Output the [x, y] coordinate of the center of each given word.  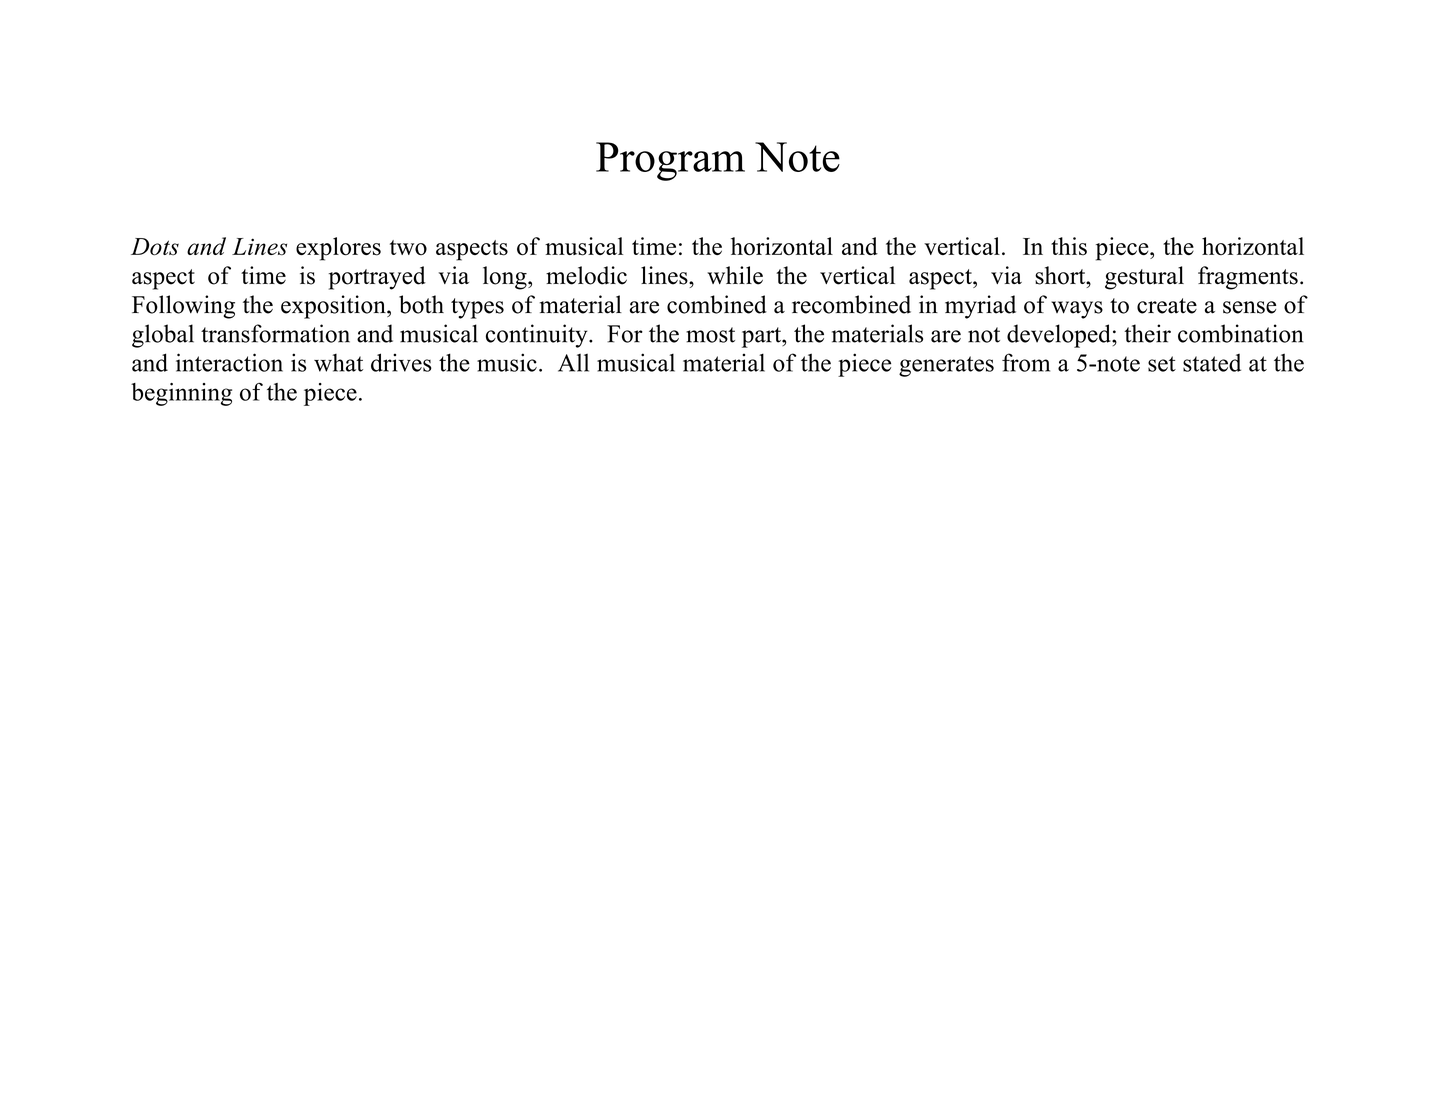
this [1069, 246]
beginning [181, 394]
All [573, 363]
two [408, 247]
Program [670, 161]
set [1162, 364]
